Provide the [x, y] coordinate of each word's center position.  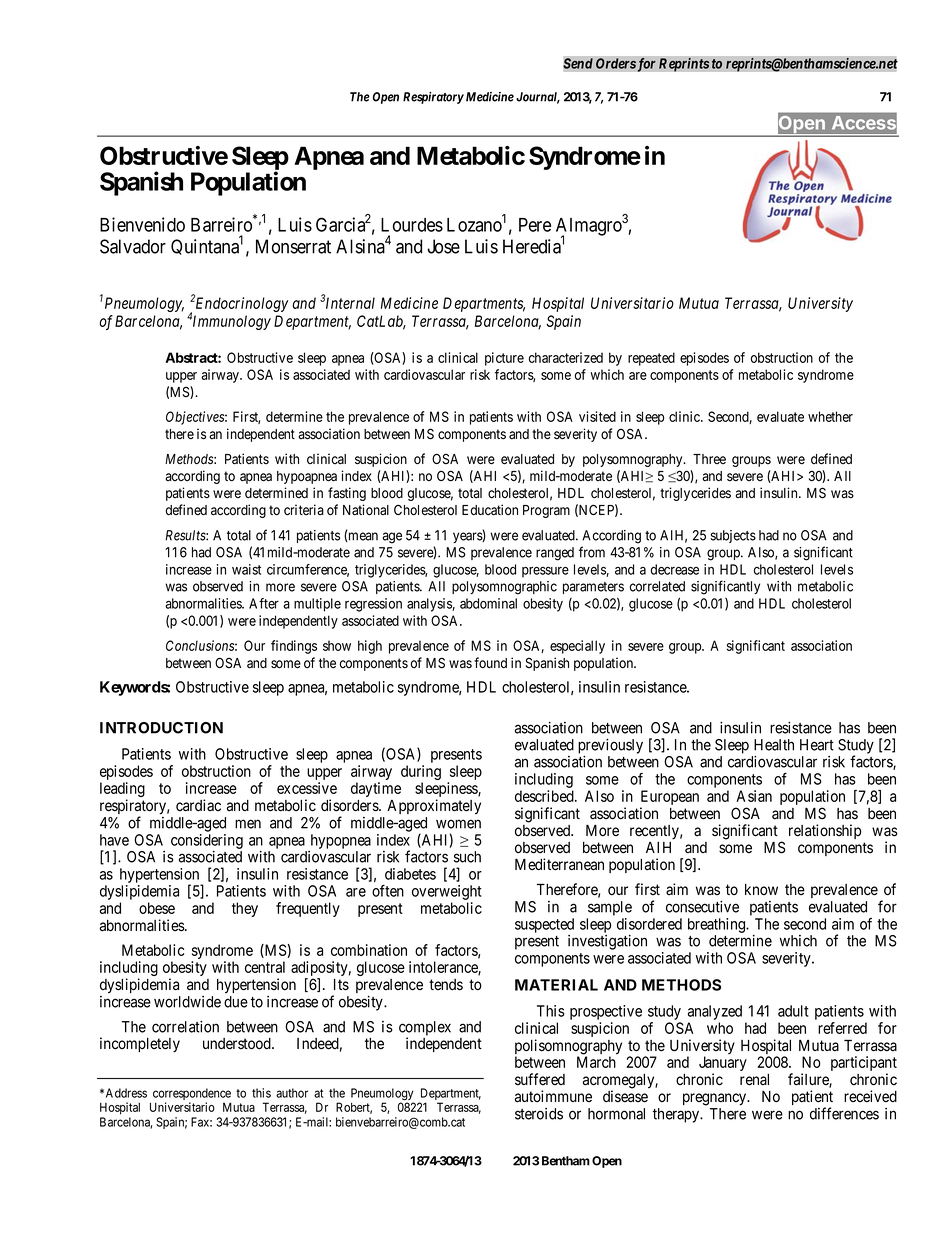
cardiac [198, 805]
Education [490, 510]
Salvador [133, 246]
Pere [535, 225]
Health [774, 745]
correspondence [190, 1095]
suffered [540, 1079]
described [545, 796]
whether [830, 416]
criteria [304, 510]
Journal [538, 98]
